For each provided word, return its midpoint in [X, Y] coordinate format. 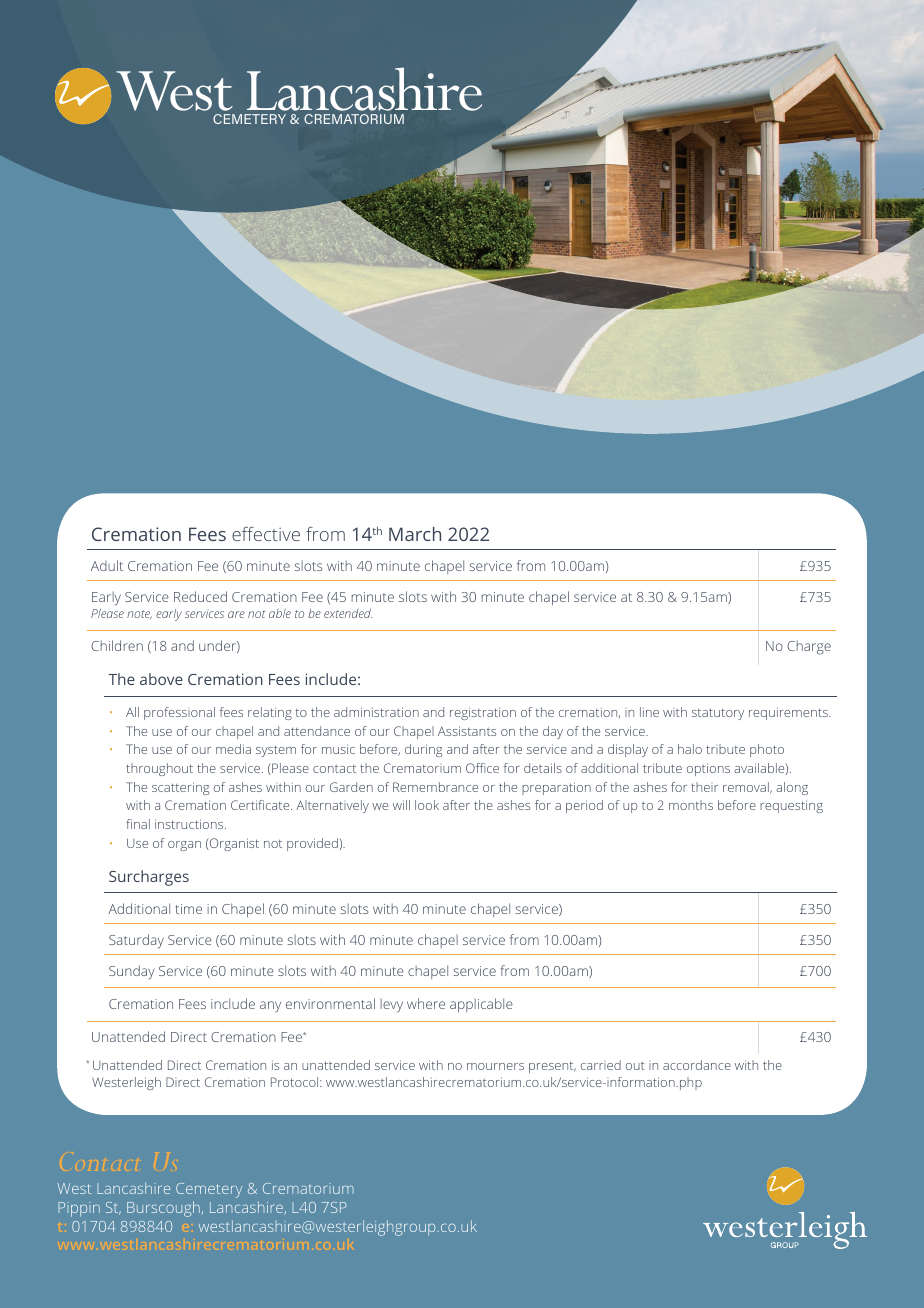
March [415, 534]
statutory [718, 714]
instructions [190, 824]
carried [601, 1065]
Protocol [296, 1082]
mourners [495, 1066]
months [691, 805]
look [427, 805]
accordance [697, 1065]
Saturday [136, 941]
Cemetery [209, 1190]
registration [483, 713]
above [161, 679]
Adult [107, 565]
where [426, 1003]
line [649, 712]
